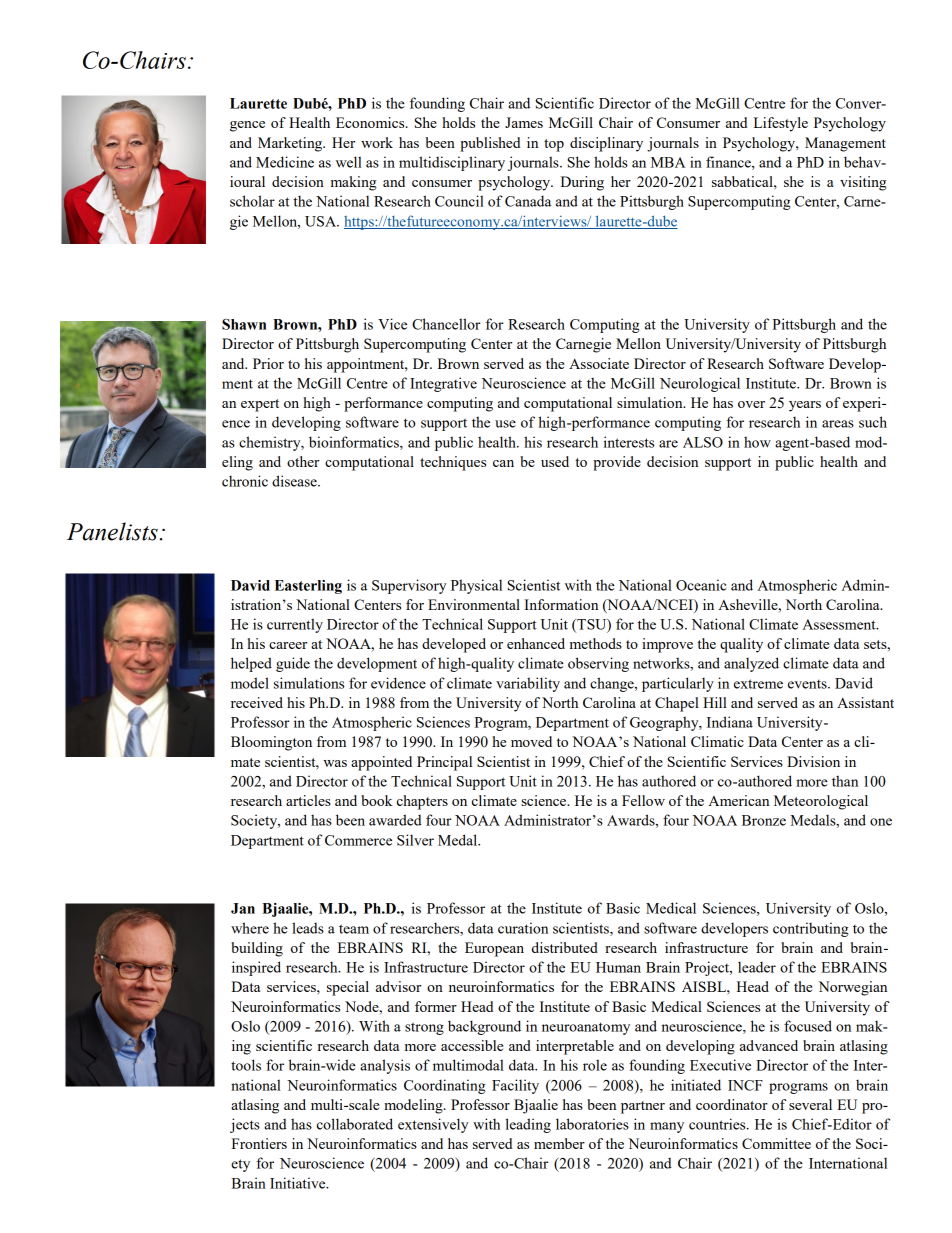  I want to click on moved, so click(531, 741).
